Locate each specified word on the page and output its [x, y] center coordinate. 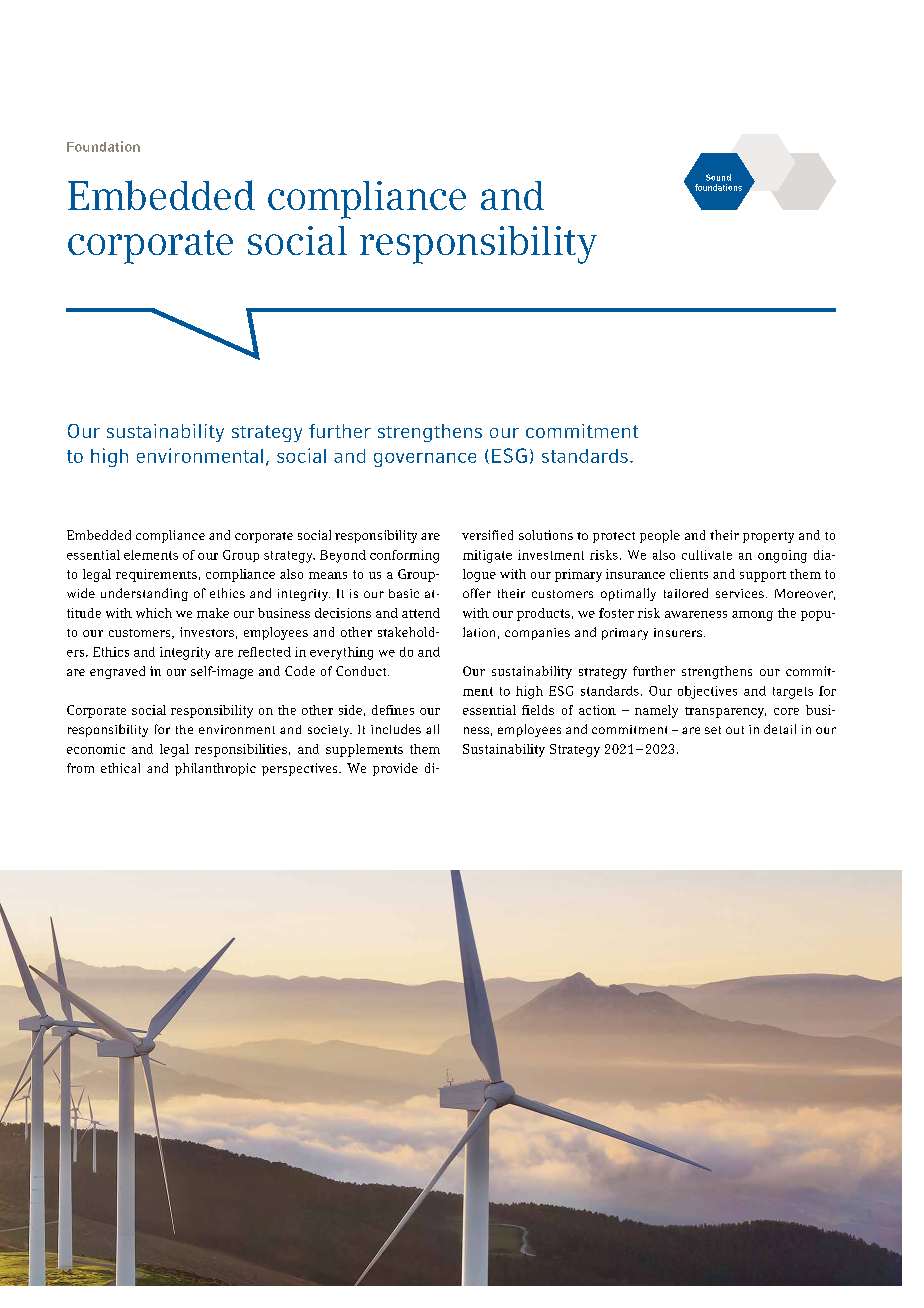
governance [425, 460]
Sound [718, 177]
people [660, 536]
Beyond [343, 556]
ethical [120, 768]
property [768, 537]
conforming [404, 556]
